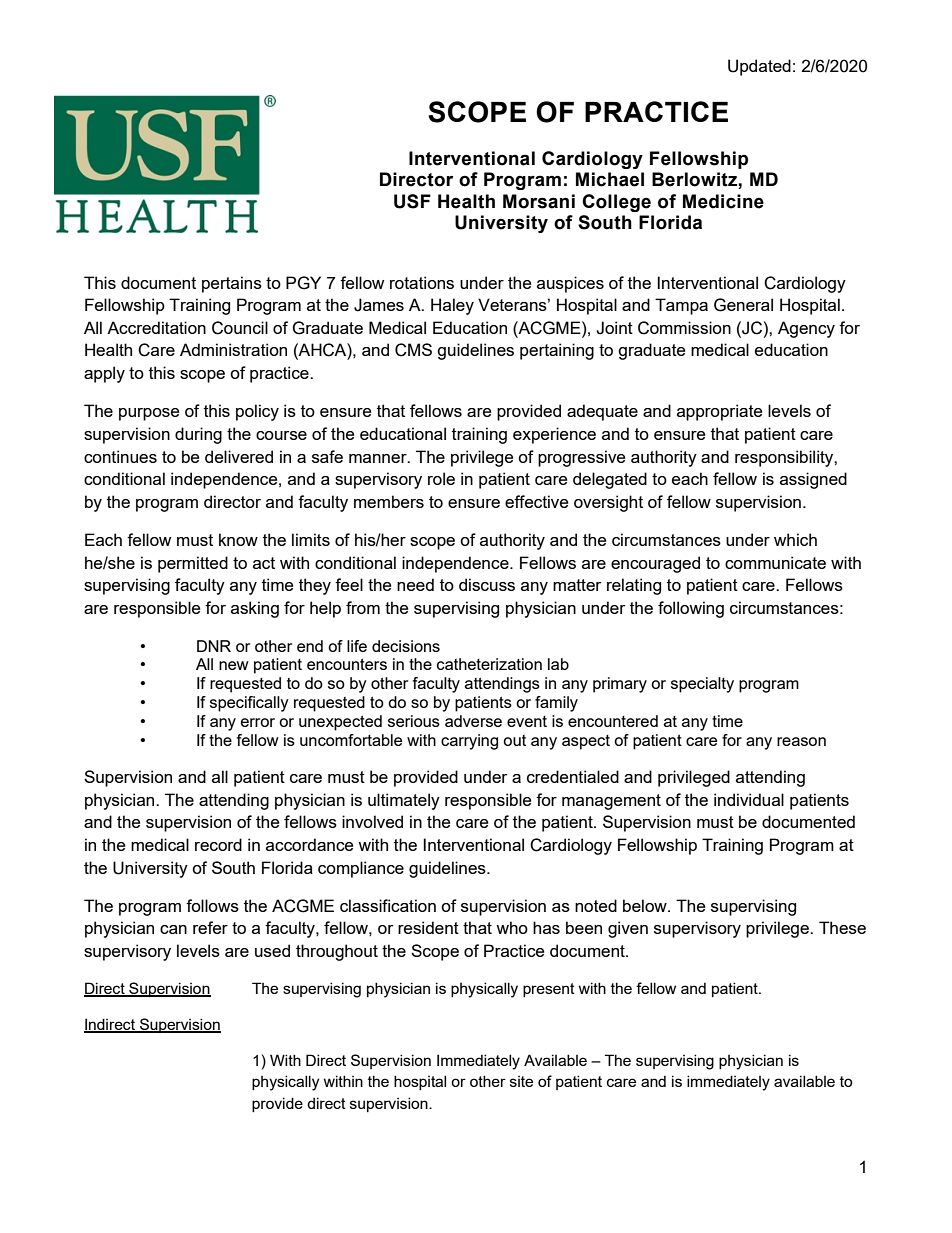 The height and width of the document is (1233, 952). Describe the element at coordinates (272, 950) in the document. I see `used` at that location.
